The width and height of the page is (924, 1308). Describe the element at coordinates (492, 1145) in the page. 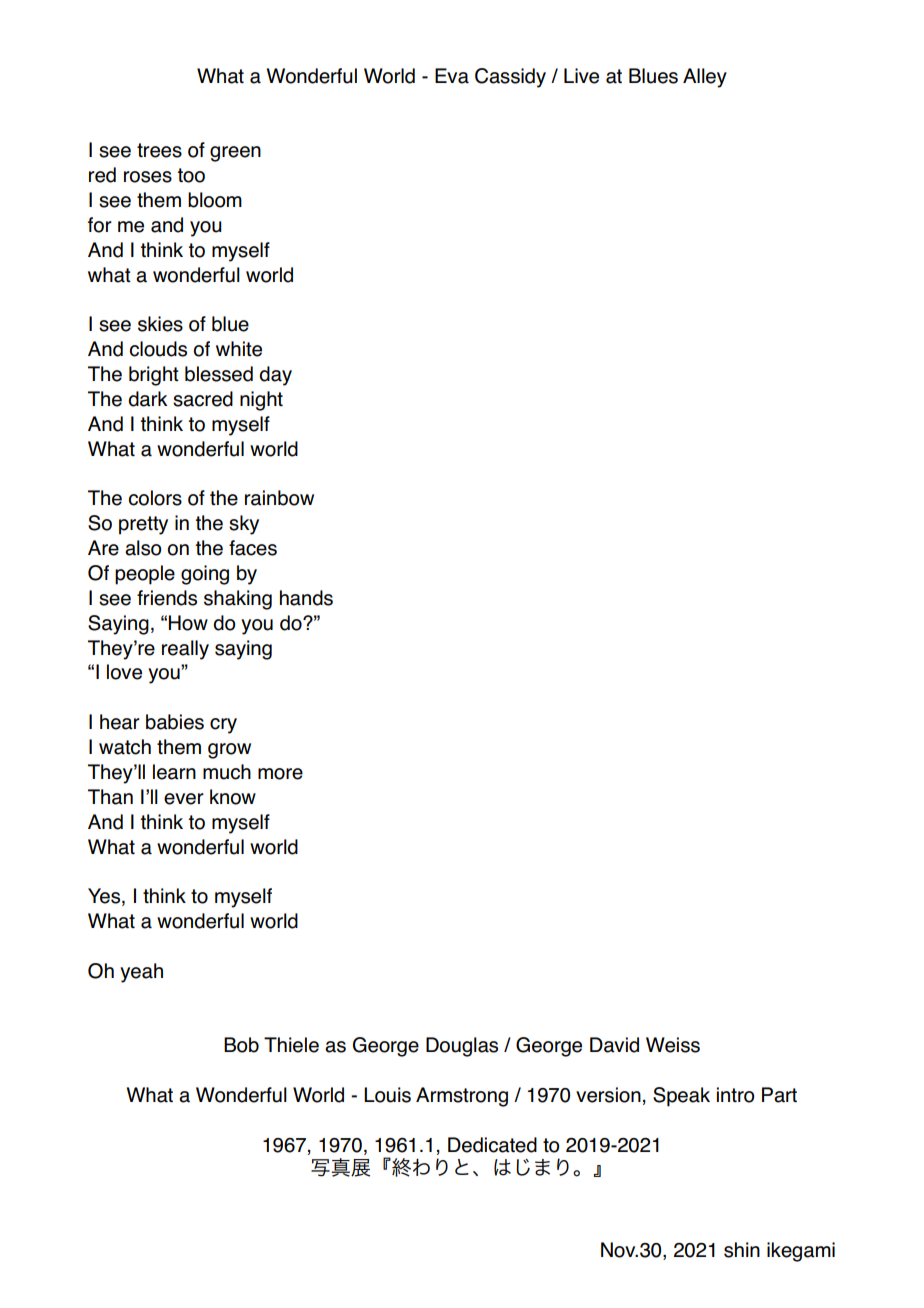

I see `Dedicated` at that location.
